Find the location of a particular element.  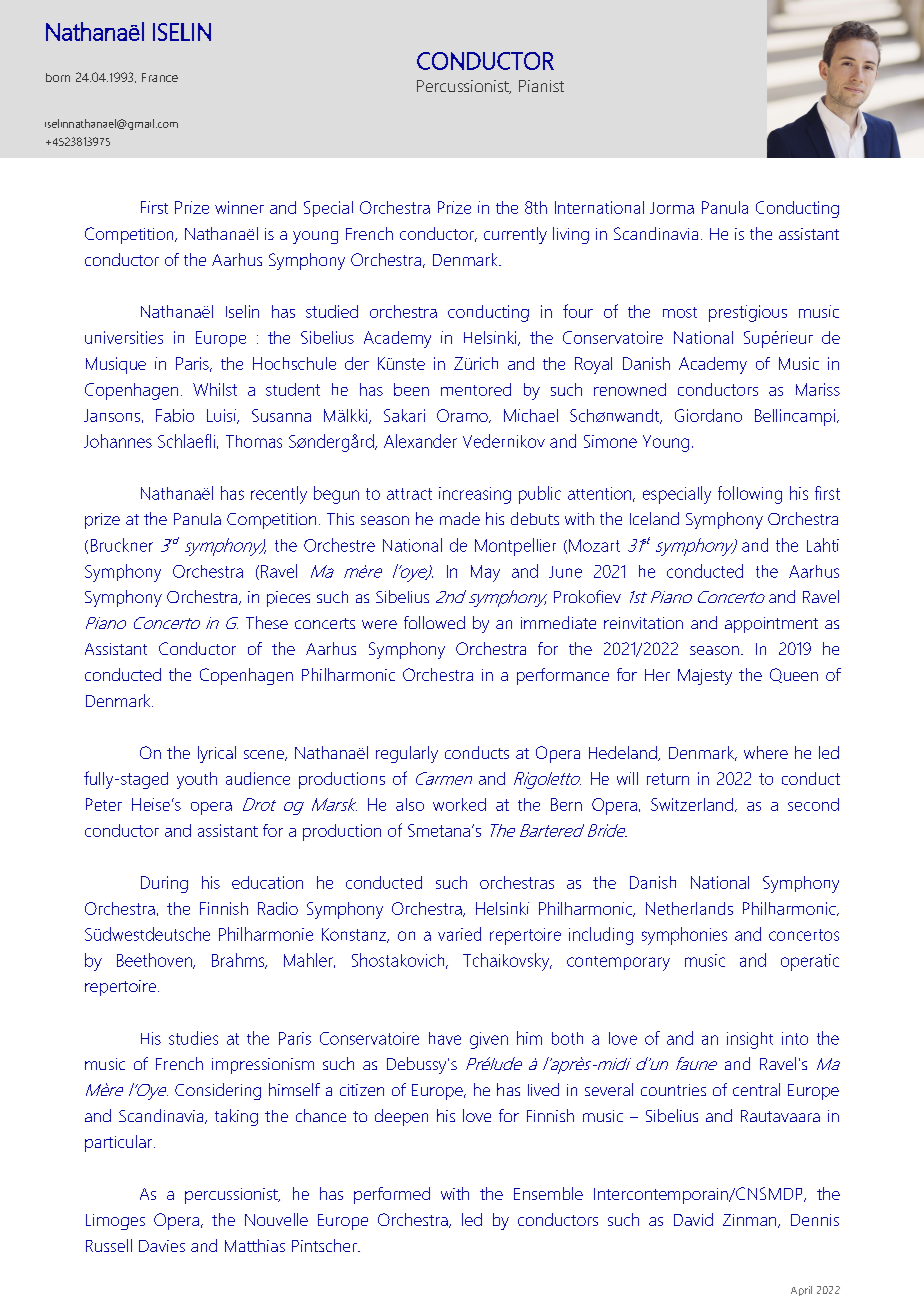

Bruckner is located at coordinates (122, 545).
